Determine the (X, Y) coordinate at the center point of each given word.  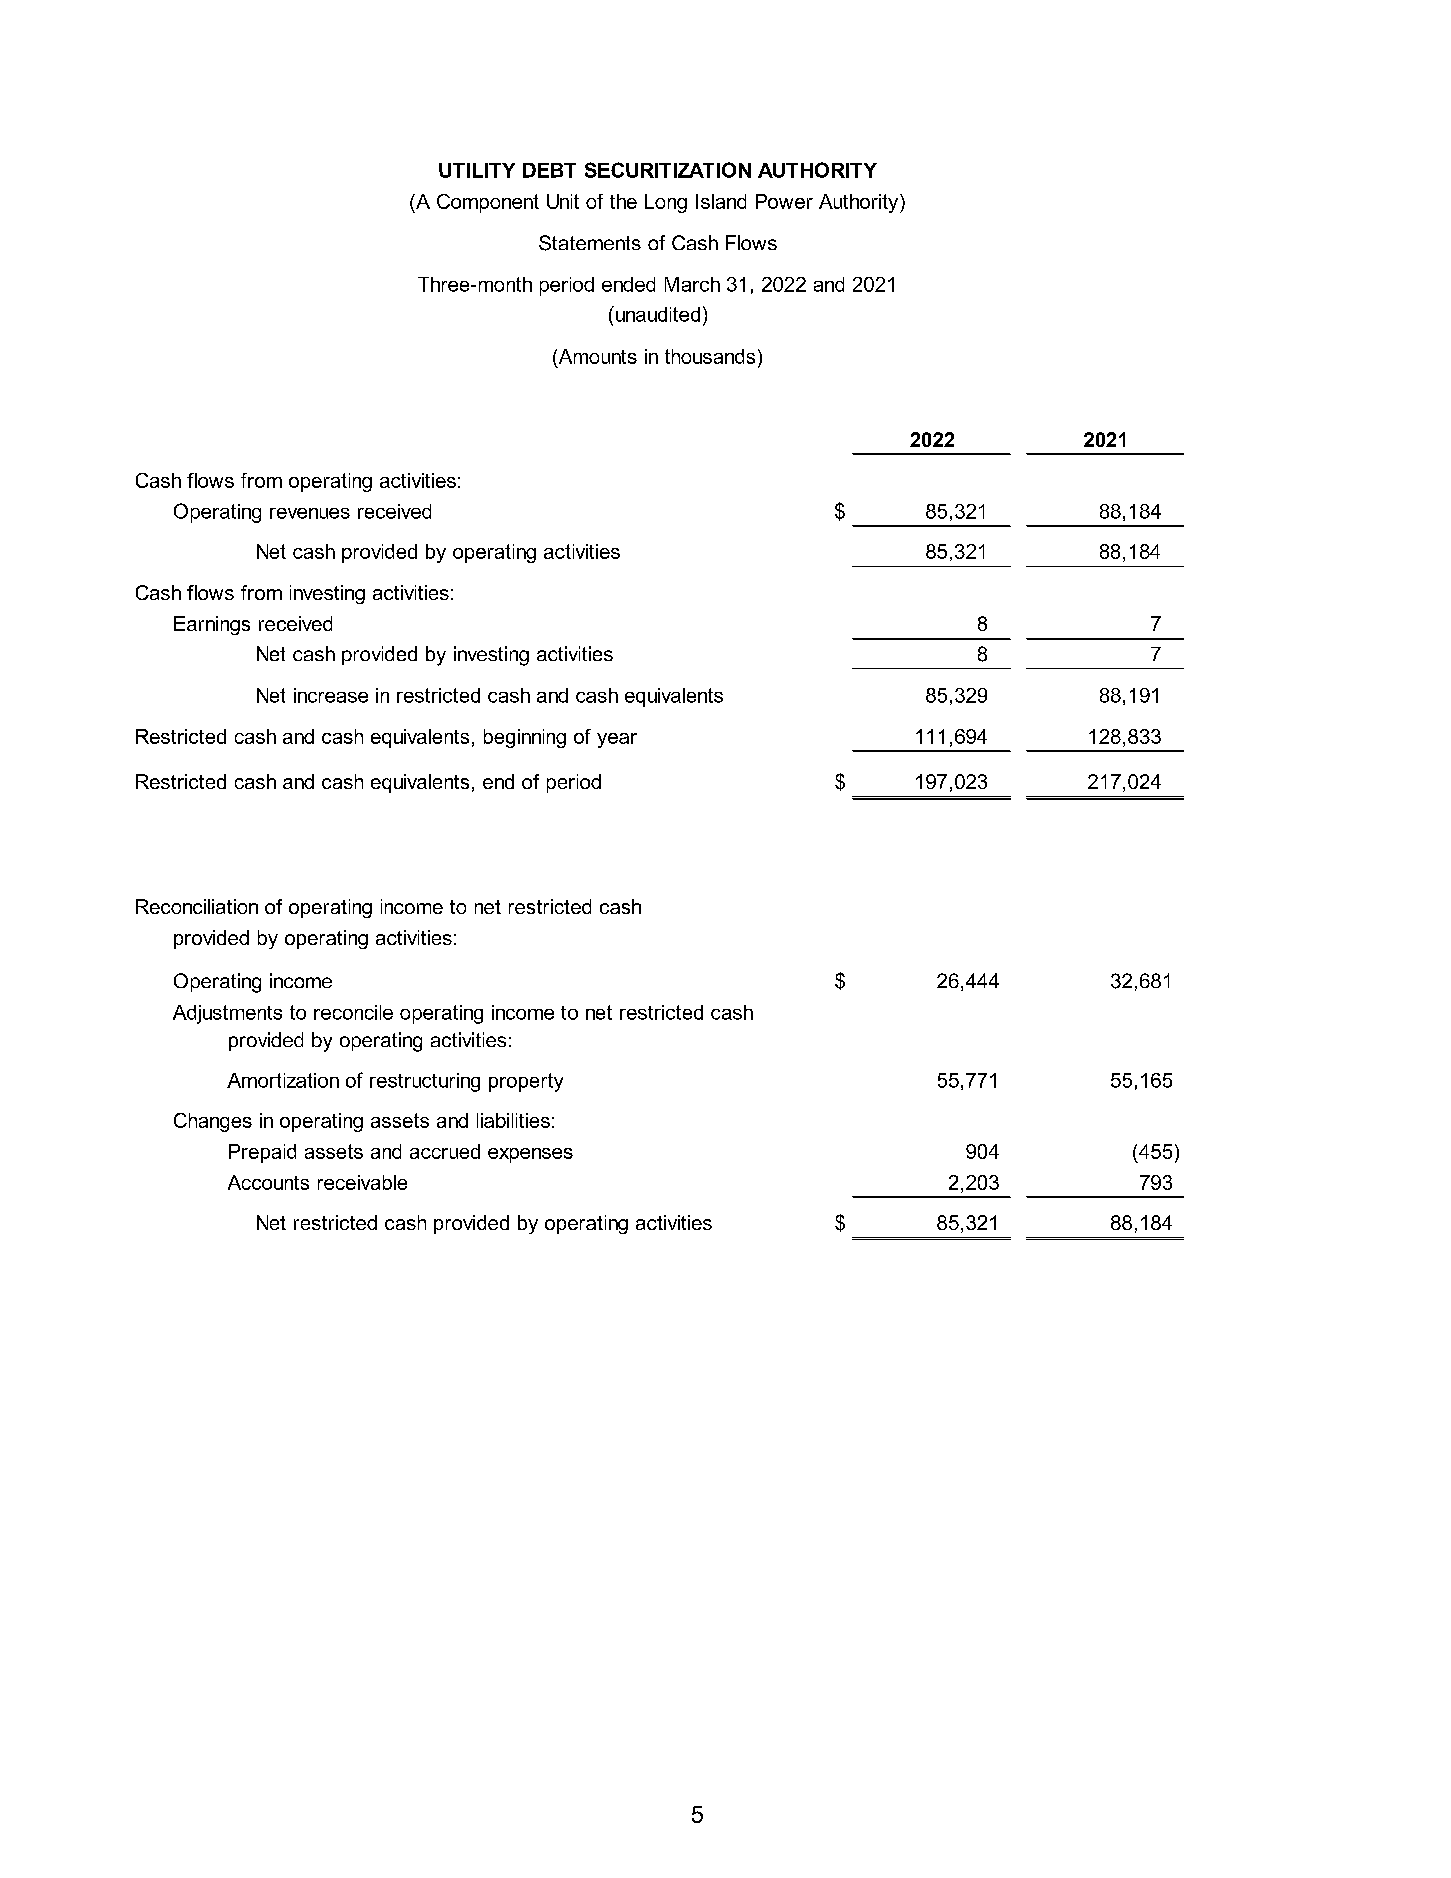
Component (488, 203)
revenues (310, 513)
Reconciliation (197, 906)
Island (721, 201)
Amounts (596, 356)
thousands (710, 356)
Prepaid (262, 1153)
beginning (525, 738)
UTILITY (477, 170)
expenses (530, 1155)
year (617, 740)
